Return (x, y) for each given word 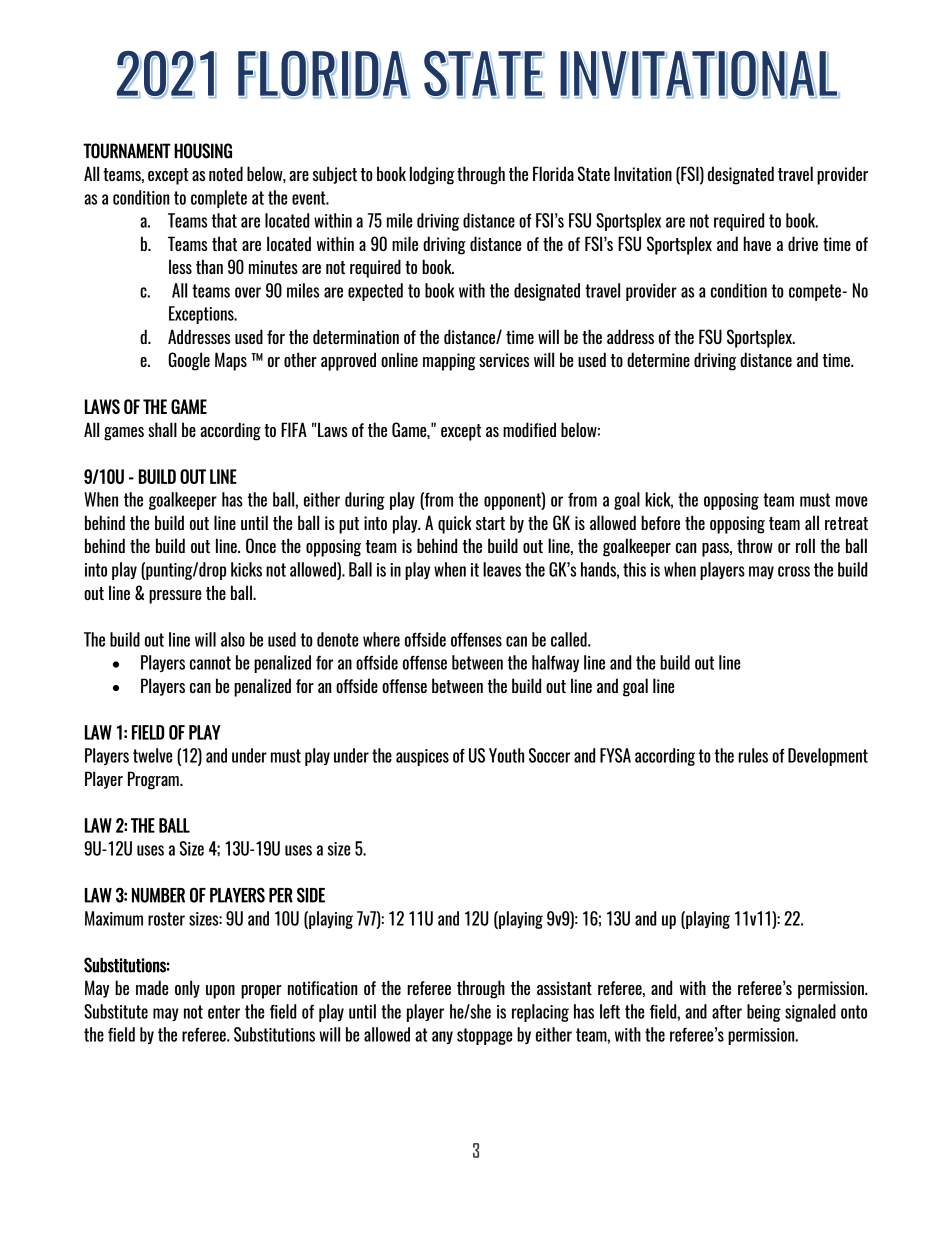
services (504, 360)
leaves (502, 569)
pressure (175, 597)
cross (794, 571)
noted (226, 173)
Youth (506, 755)
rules (753, 755)
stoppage (484, 1036)
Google (189, 361)
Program (154, 780)
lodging (432, 175)
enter (224, 1012)
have (757, 243)
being (764, 1013)
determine (658, 359)
